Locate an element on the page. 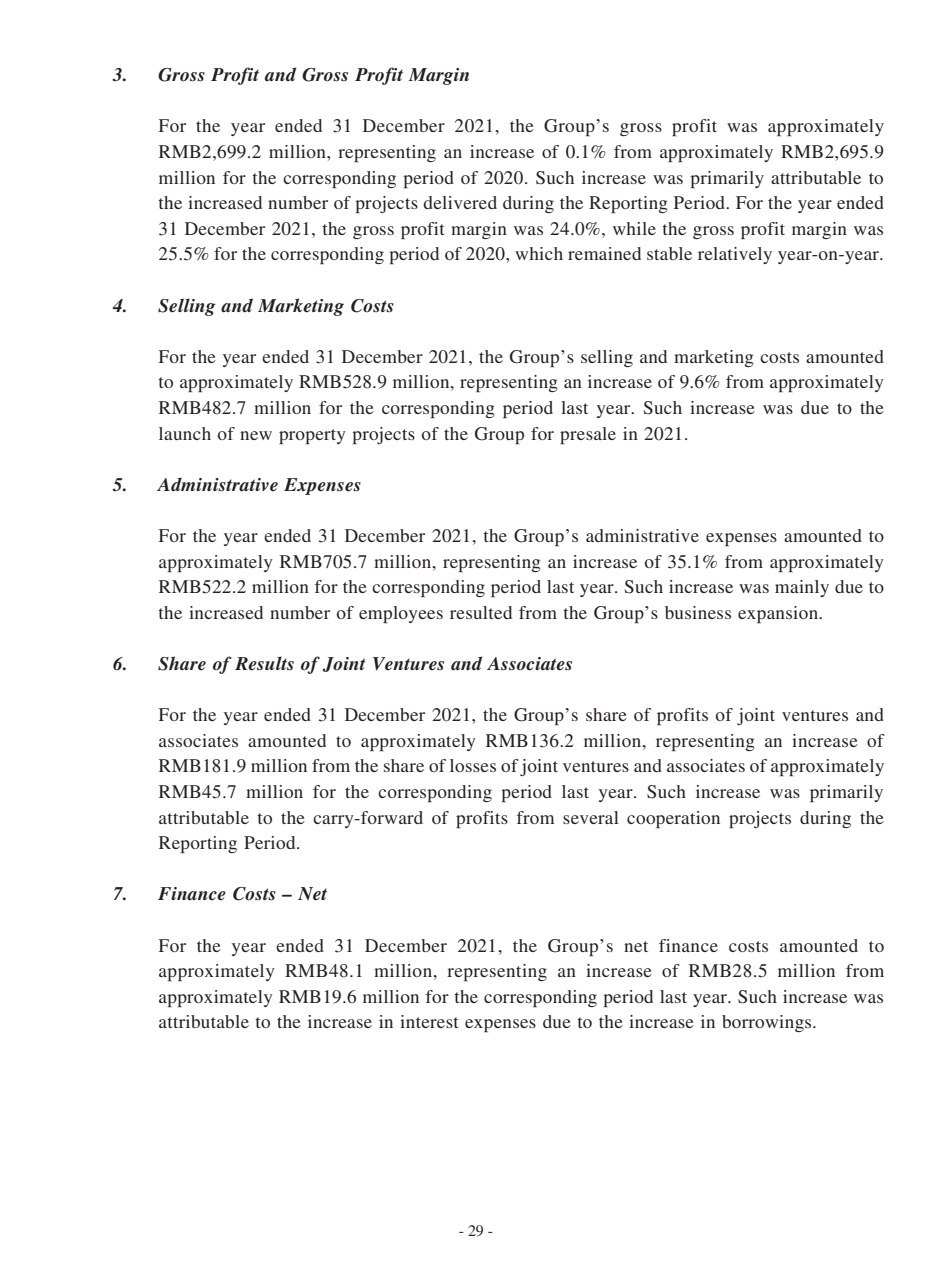  presale is located at coordinates (588, 435).
